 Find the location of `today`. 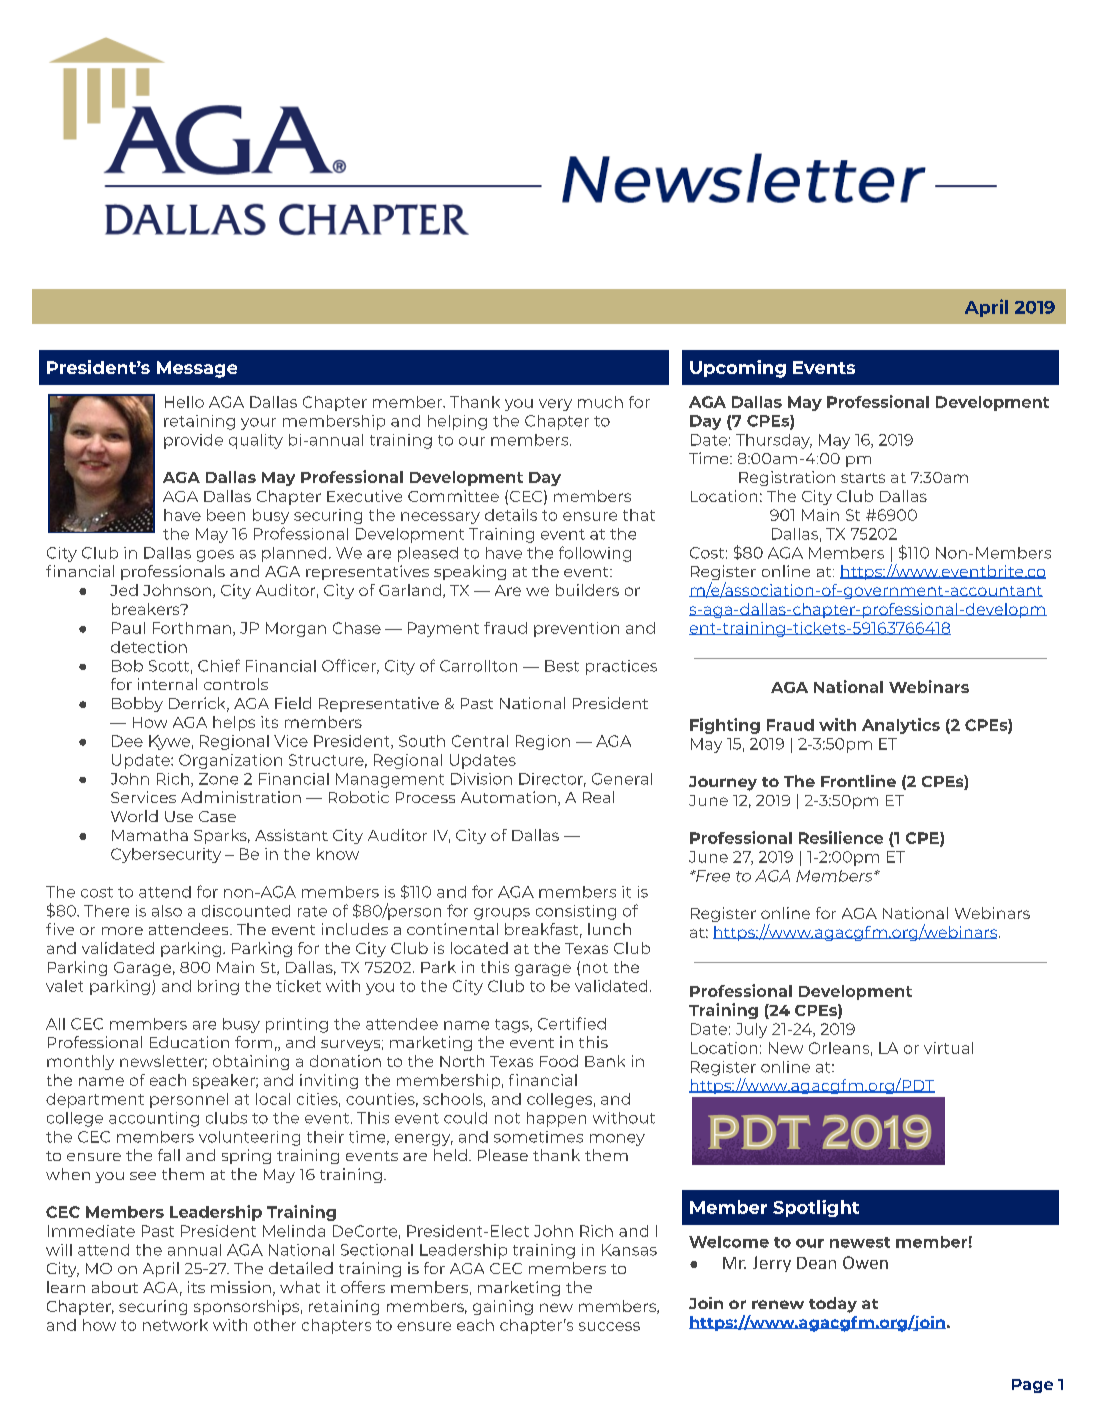

today is located at coordinates (833, 1305).
